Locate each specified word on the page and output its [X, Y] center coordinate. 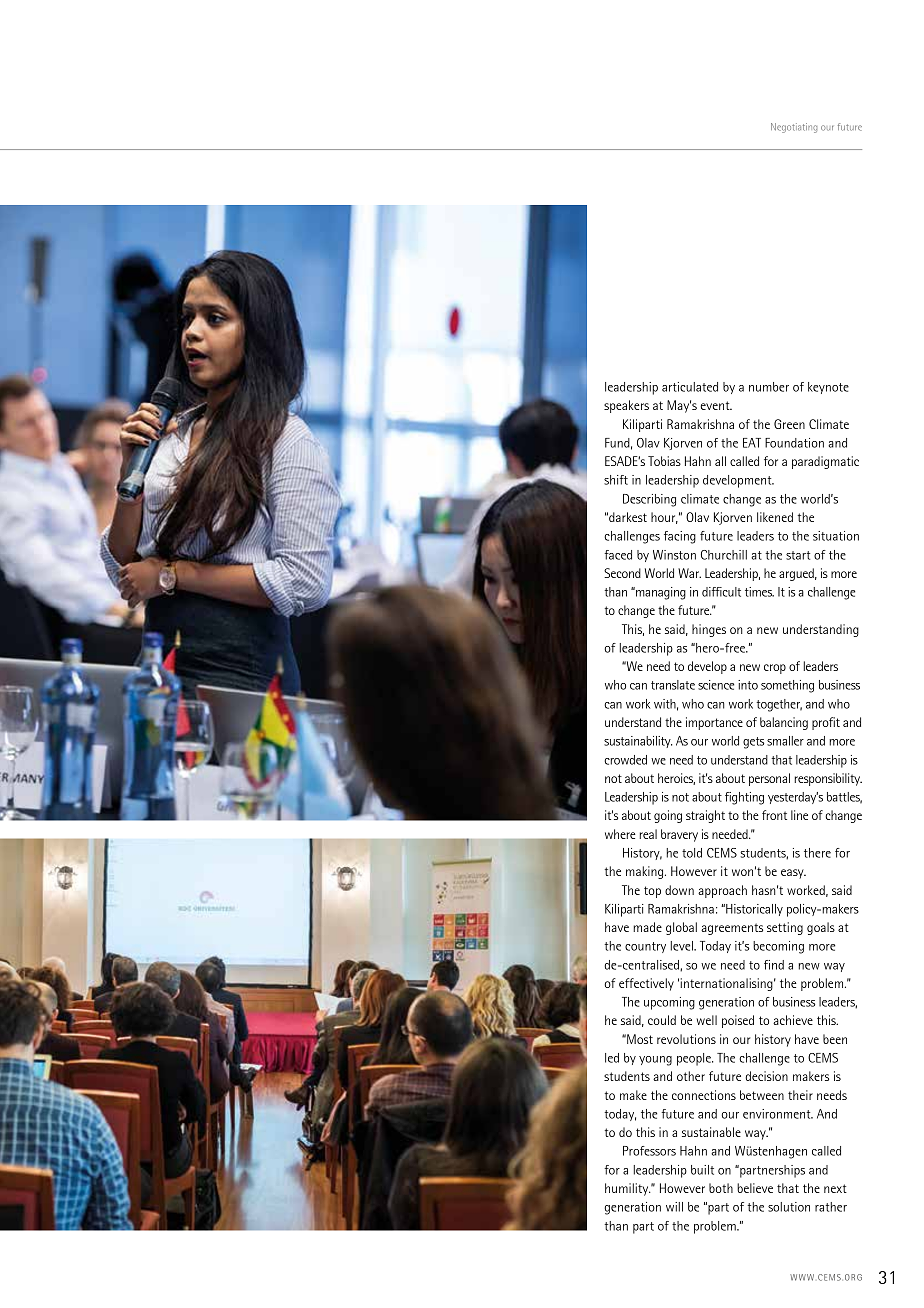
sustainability [638, 742]
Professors [649, 1151]
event [716, 405]
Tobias [664, 461]
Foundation [794, 443]
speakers [626, 406]
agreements [732, 929]
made [647, 927]
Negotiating [794, 128]
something [787, 686]
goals [821, 928]
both [721, 1188]
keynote [828, 388]
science [716, 685]
